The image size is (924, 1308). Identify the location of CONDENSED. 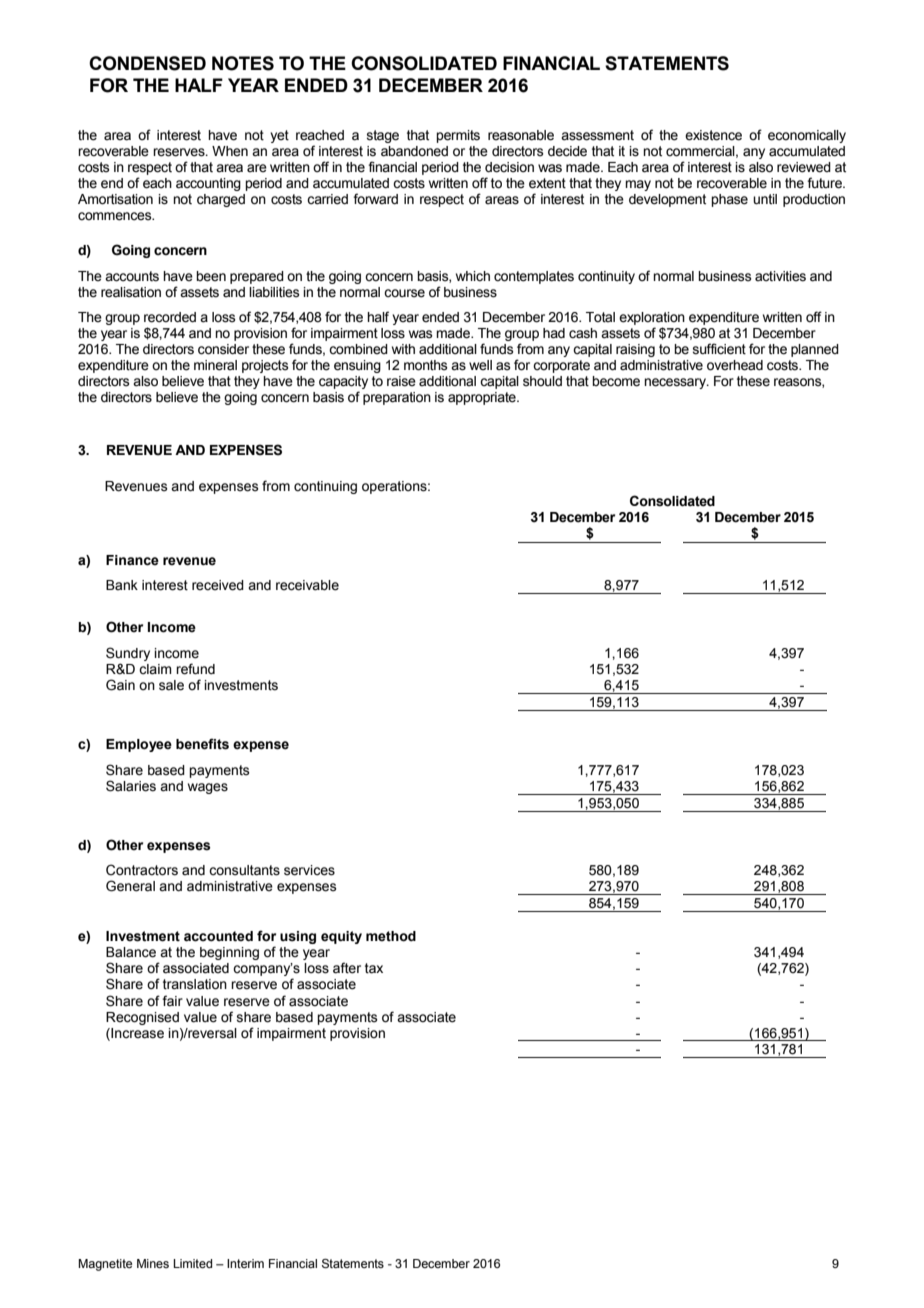
(147, 63).
